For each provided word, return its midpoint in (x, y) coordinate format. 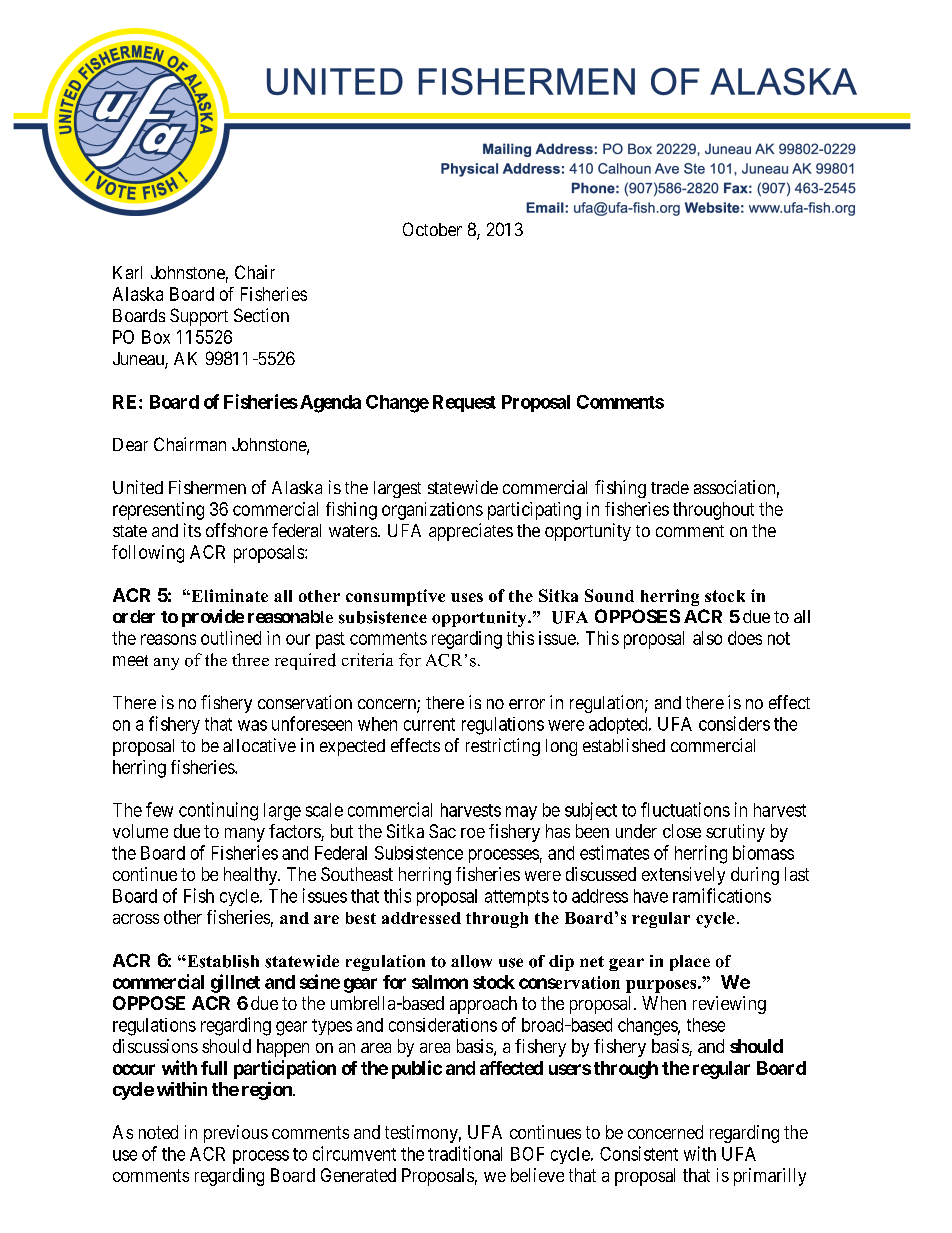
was (252, 725)
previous (236, 1134)
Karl (127, 272)
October (432, 229)
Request (464, 403)
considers (734, 723)
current (429, 724)
